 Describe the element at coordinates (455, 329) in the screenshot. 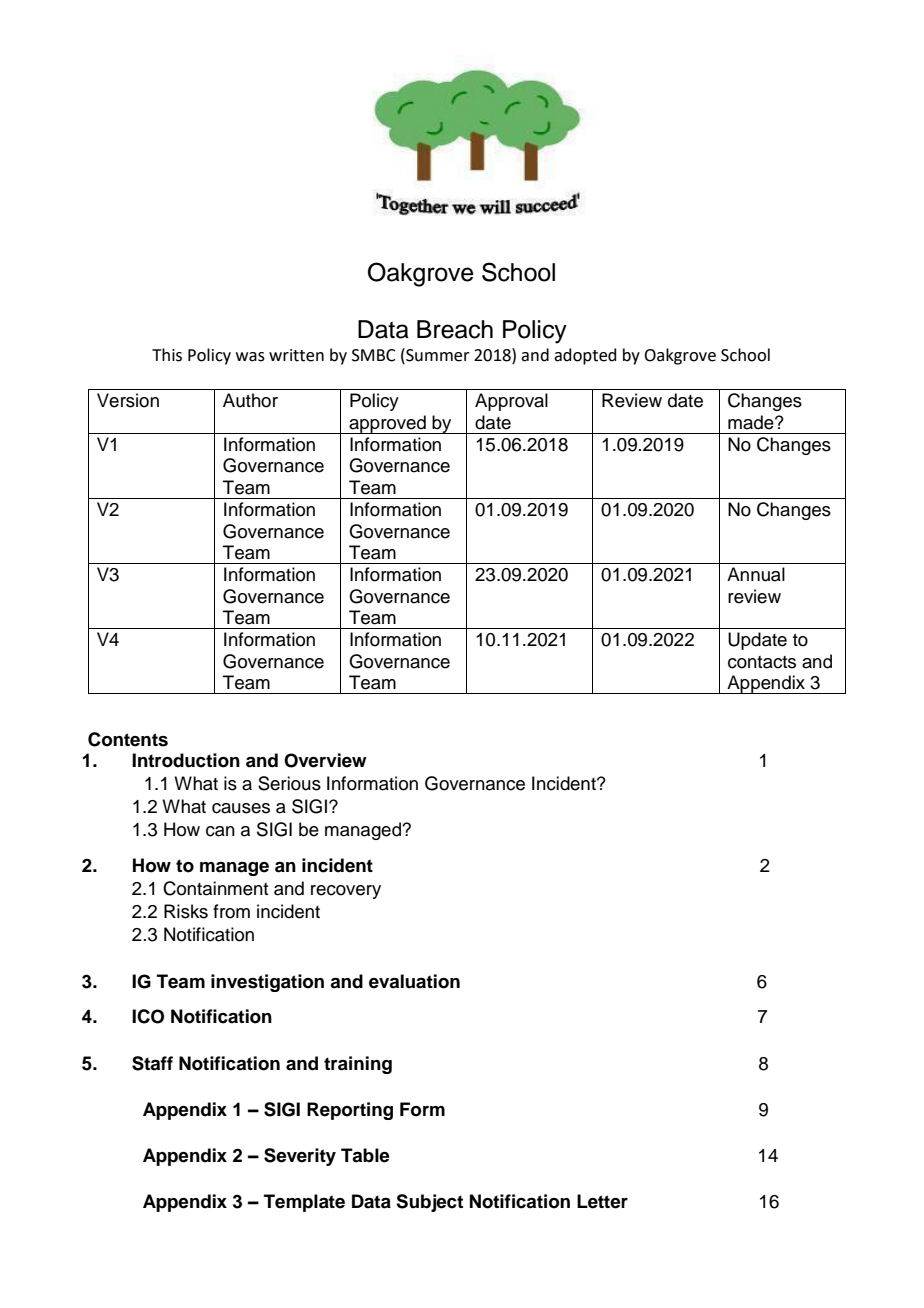

I see `Breach` at that location.
